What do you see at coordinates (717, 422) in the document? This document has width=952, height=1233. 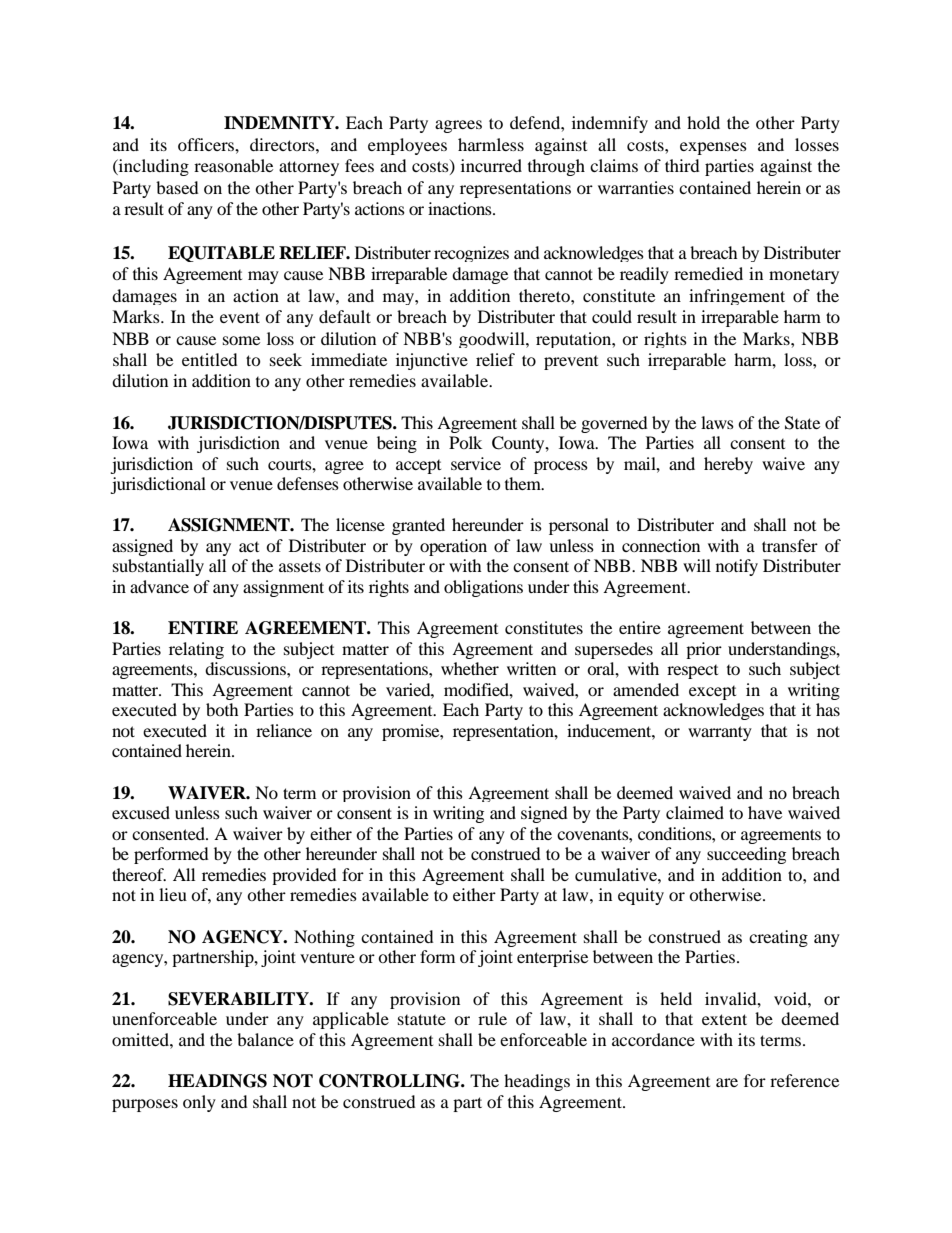 I see `laws` at bounding box center [717, 422].
